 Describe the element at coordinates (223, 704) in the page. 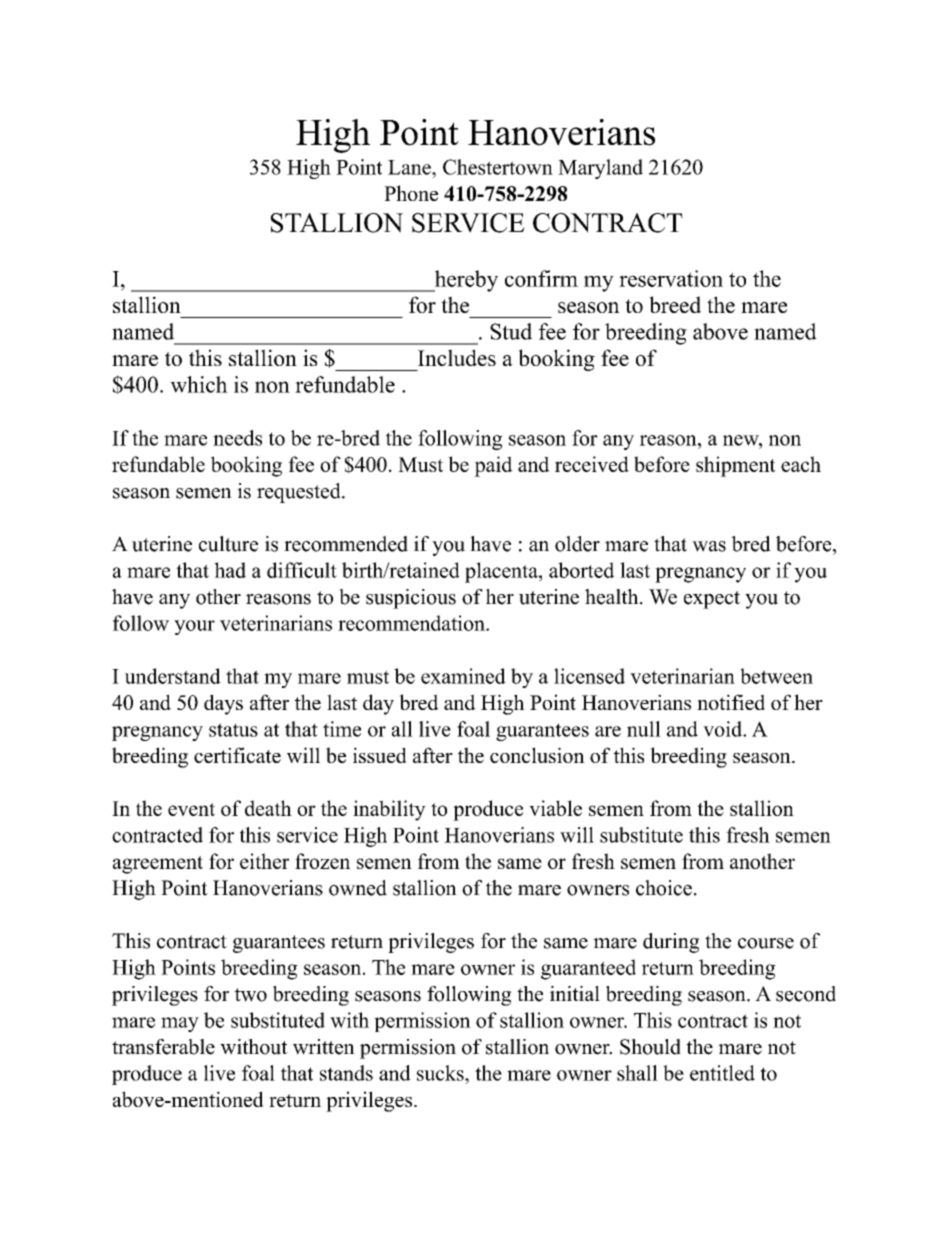

I see `days` at that location.
